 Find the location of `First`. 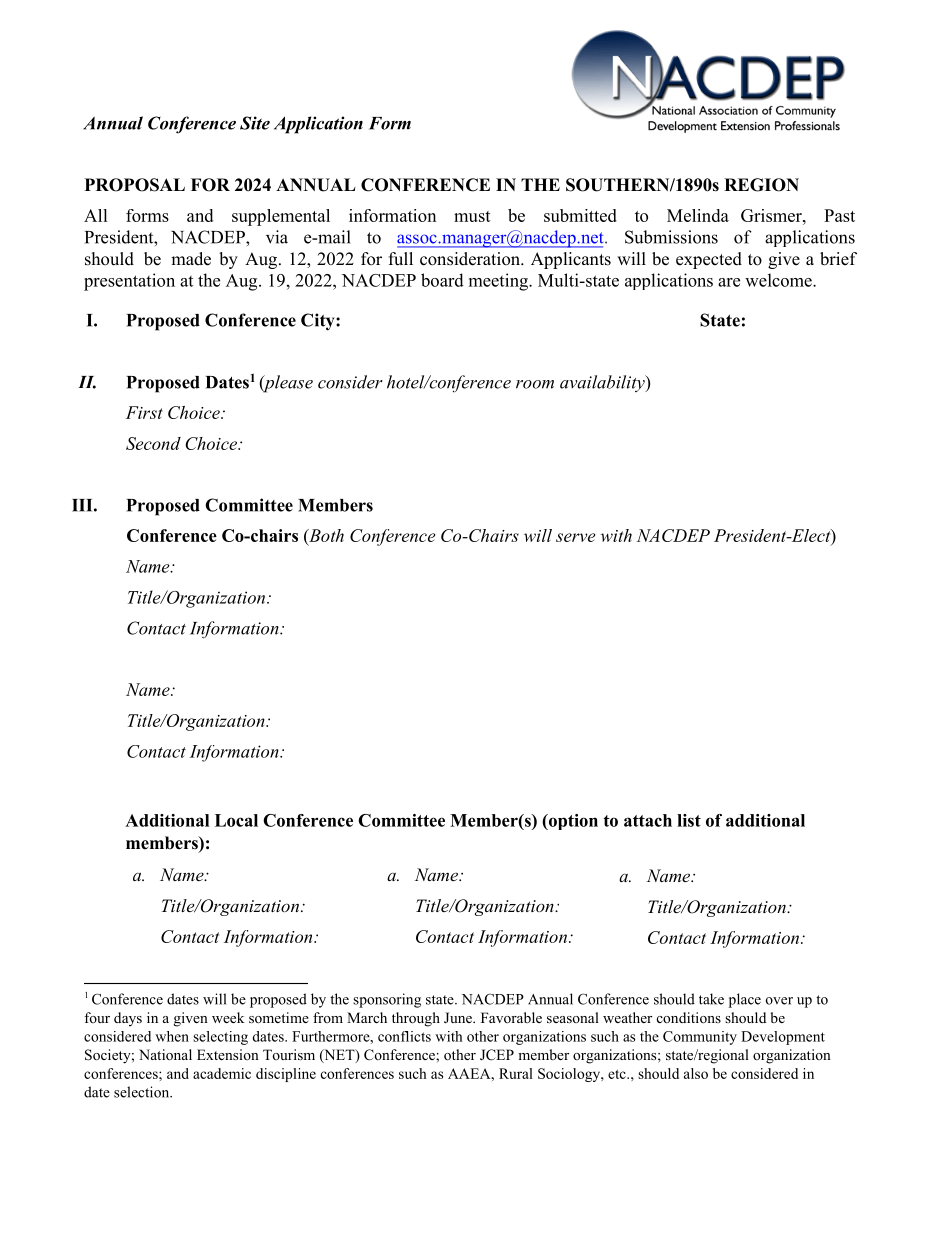

First is located at coordinates (144, 412).
